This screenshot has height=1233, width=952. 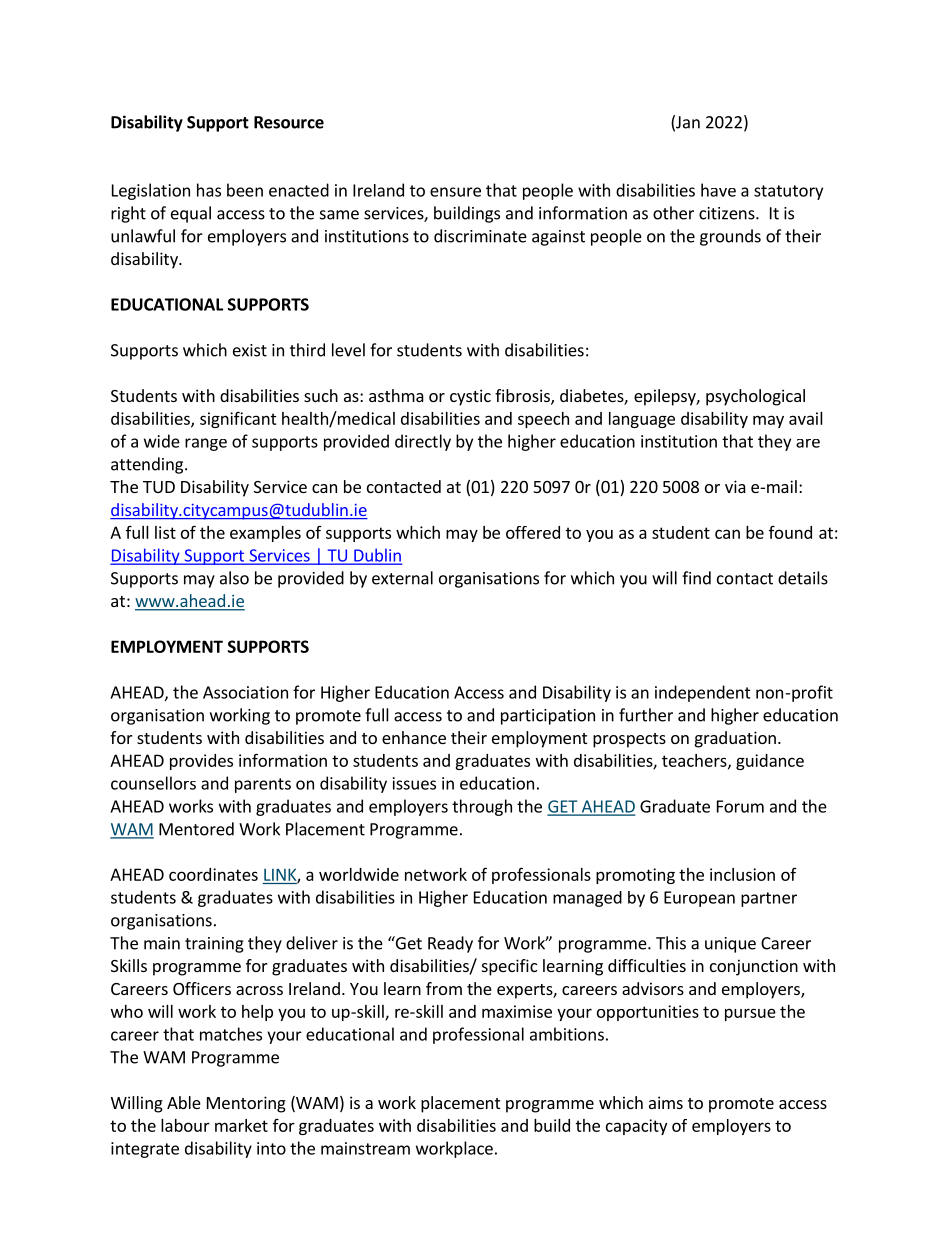 I want to click on ensure, so click(x=455, y=192).
